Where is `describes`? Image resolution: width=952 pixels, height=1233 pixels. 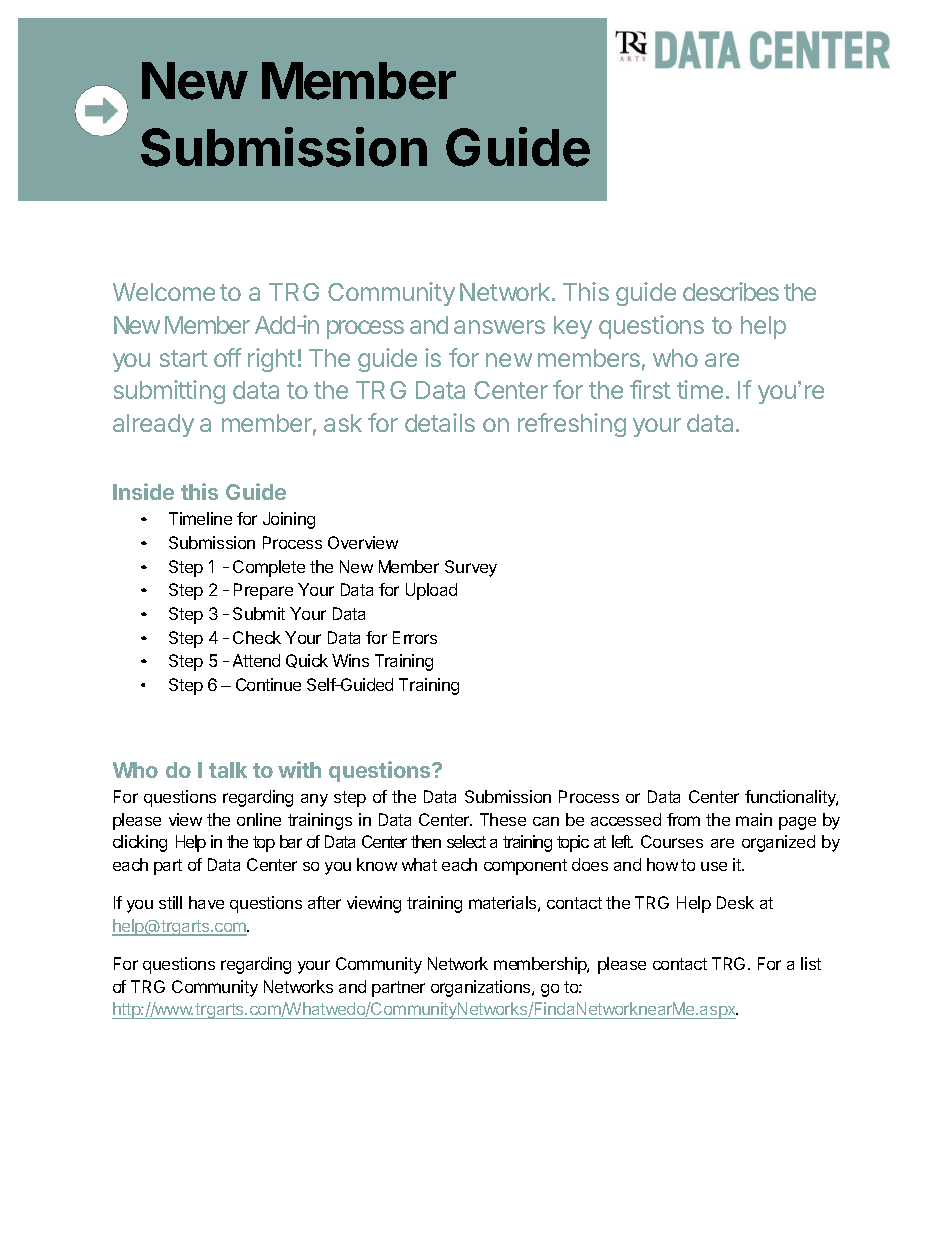 describes is located at coordinates (731, 291).
